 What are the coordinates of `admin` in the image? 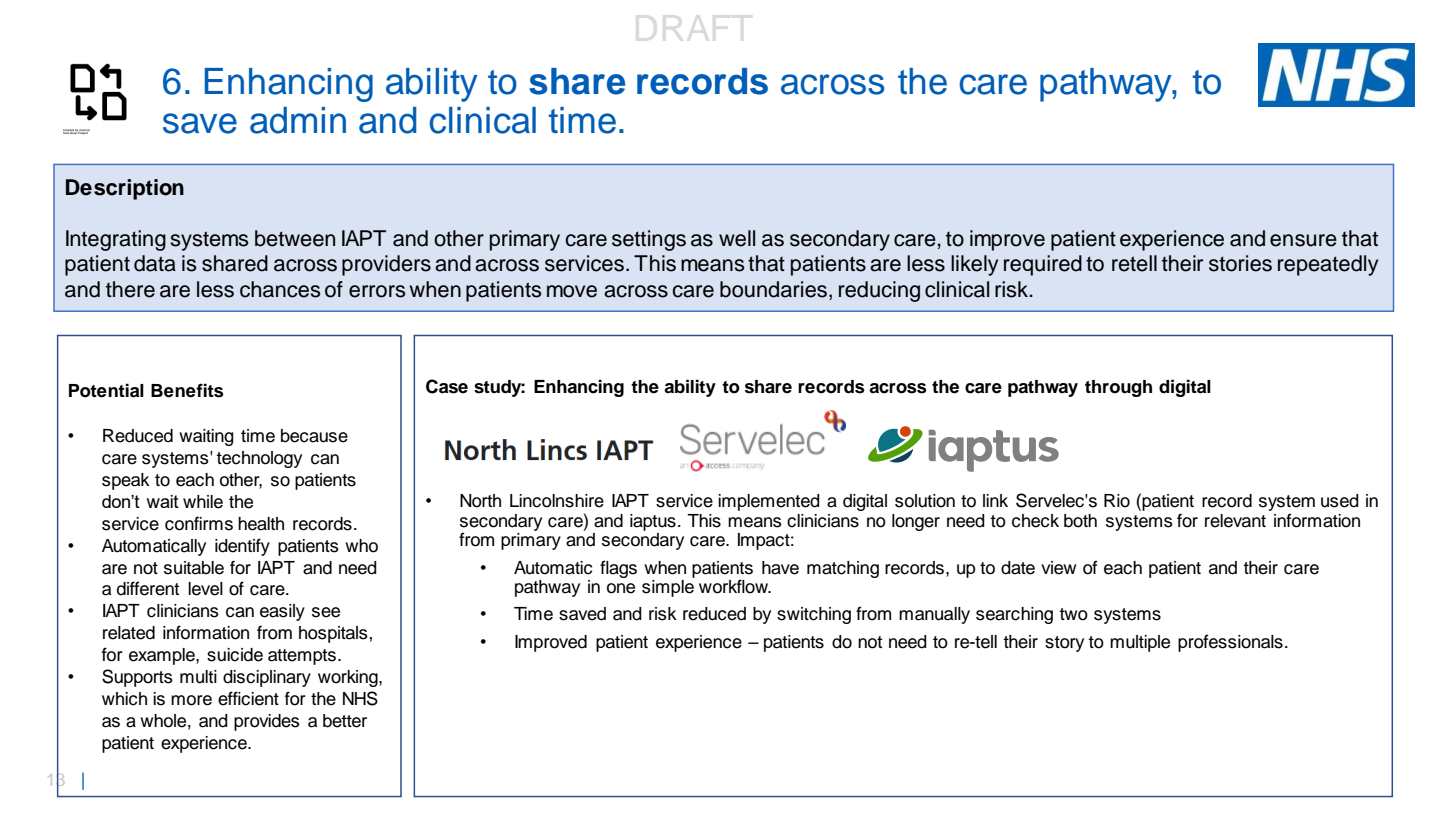 It's located at (298, 120).
